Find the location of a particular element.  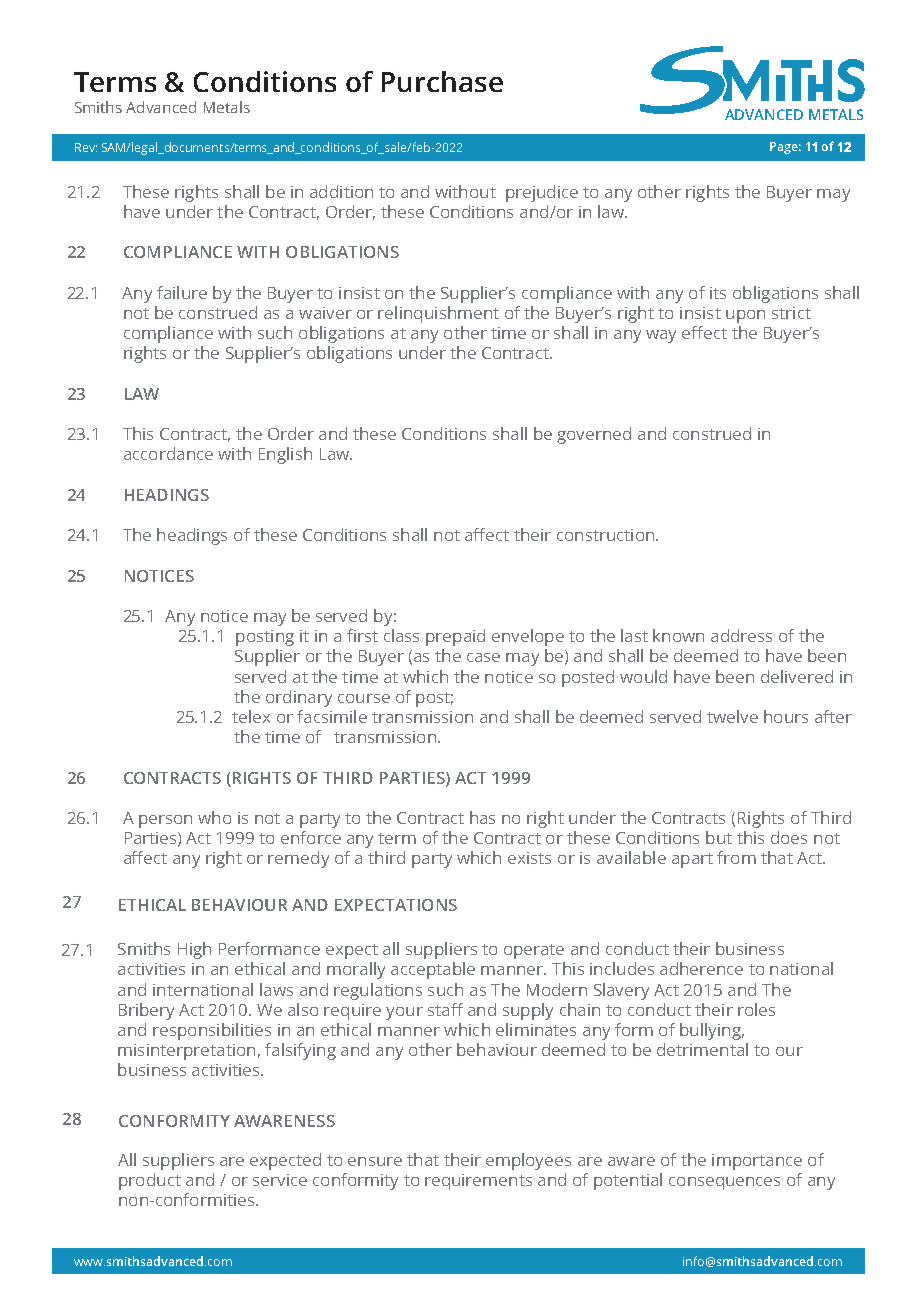

service is located at coordinates (280, 1180).
